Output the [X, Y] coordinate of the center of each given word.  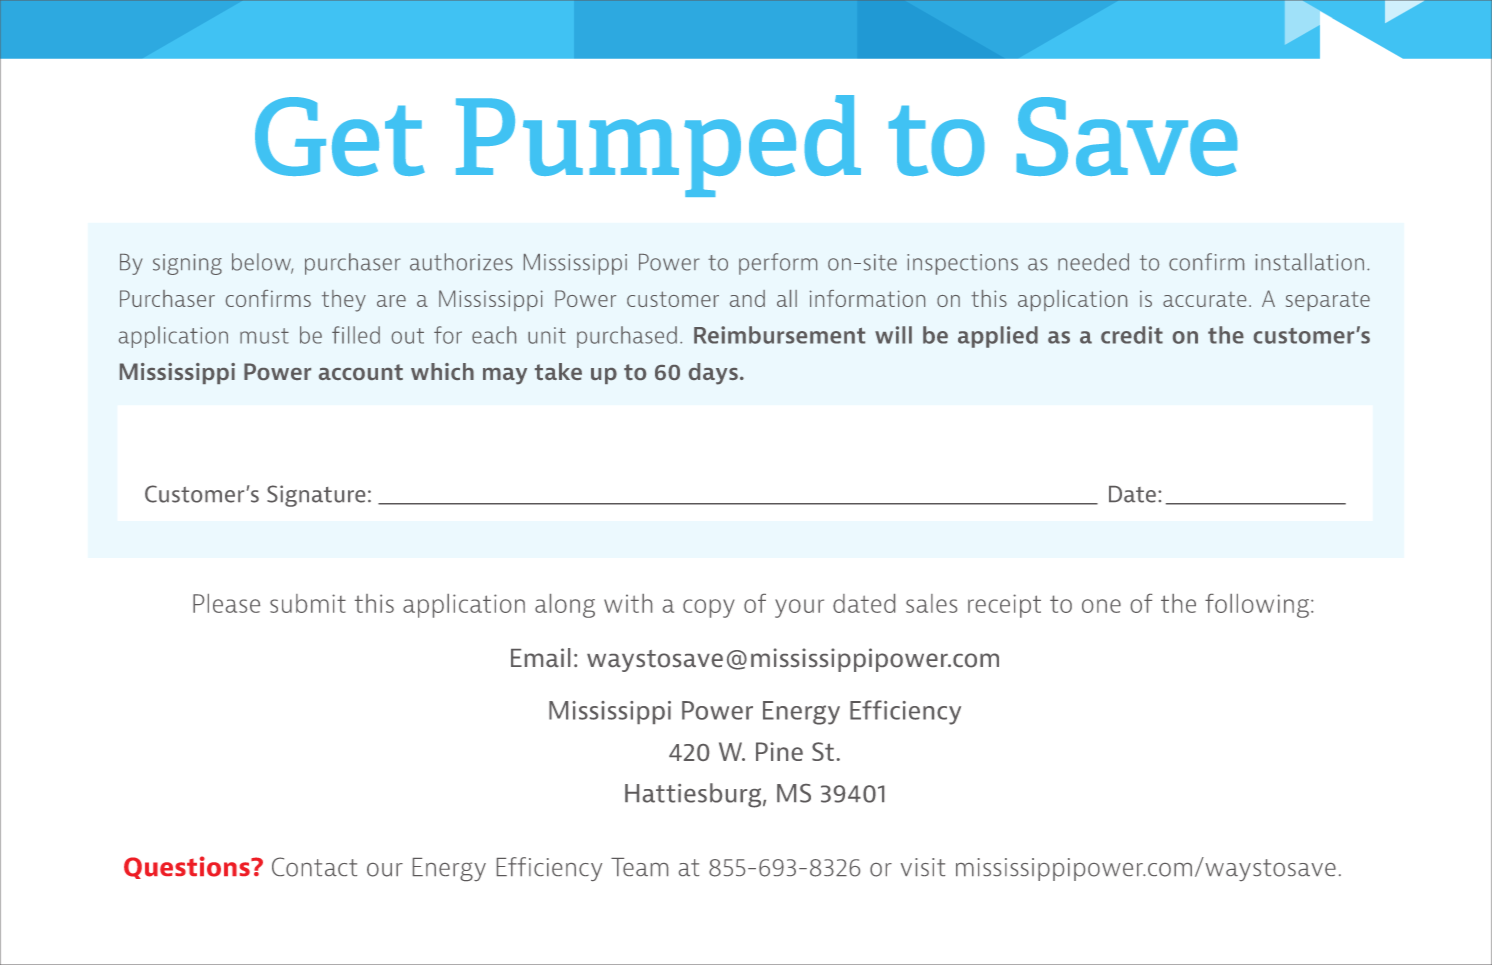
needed [1093, 262]
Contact [314, 867]
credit [1132, 335]
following [1257, 606]
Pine [779, 751]
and [747, 298]
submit [308, 603]
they [344, 301]
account [361, 372]
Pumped [658, 146]
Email [540, 657]
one [1101, 606]
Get [340, 136]
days [713, 374]
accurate [1204, 299]
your [799, 608]
